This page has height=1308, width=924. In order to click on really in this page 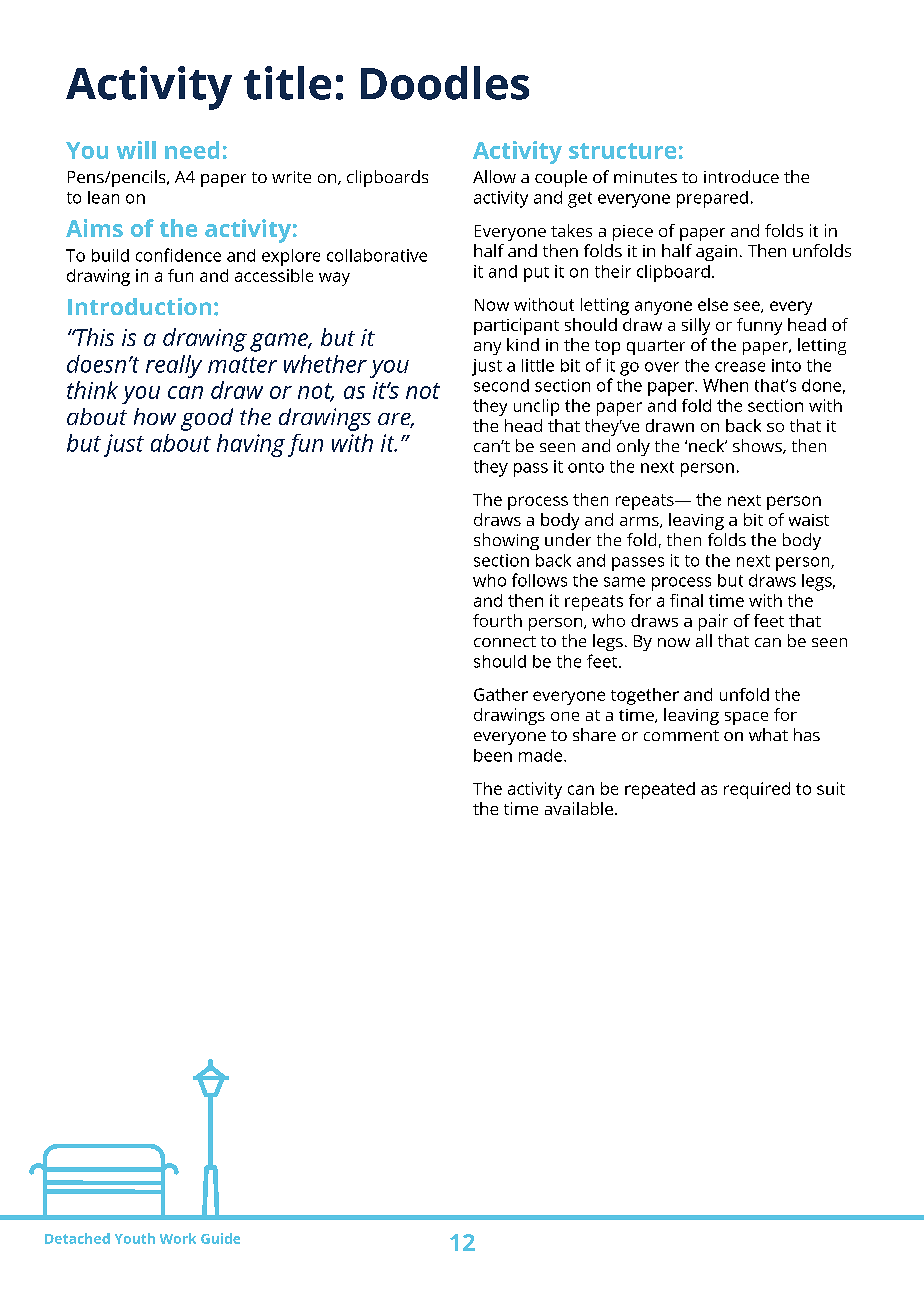, I will do `click(174, 366)`.
